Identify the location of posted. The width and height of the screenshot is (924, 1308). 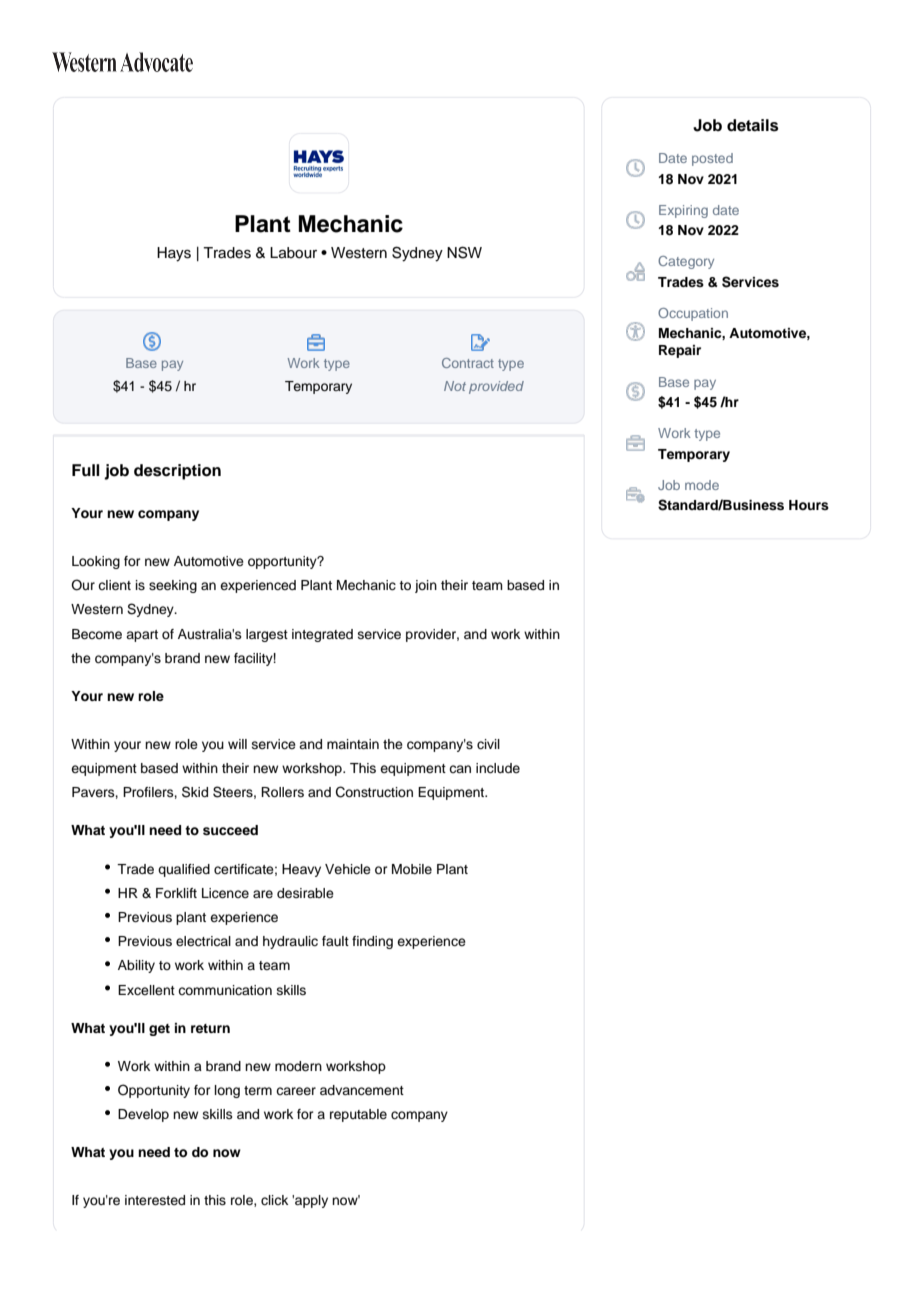
(712, 159).
